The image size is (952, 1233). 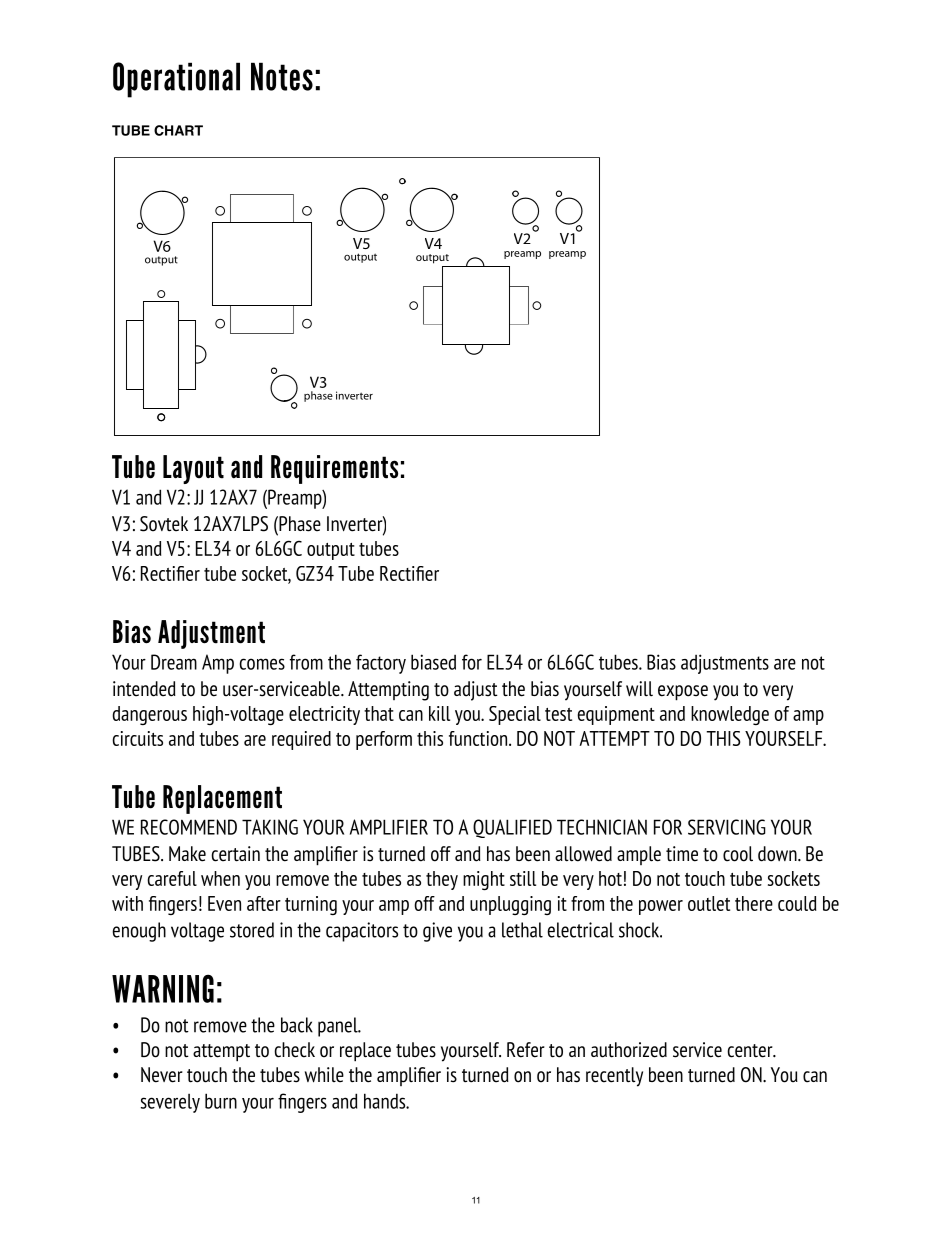 I want to click on Requirements, so click(x=334, y=469).
